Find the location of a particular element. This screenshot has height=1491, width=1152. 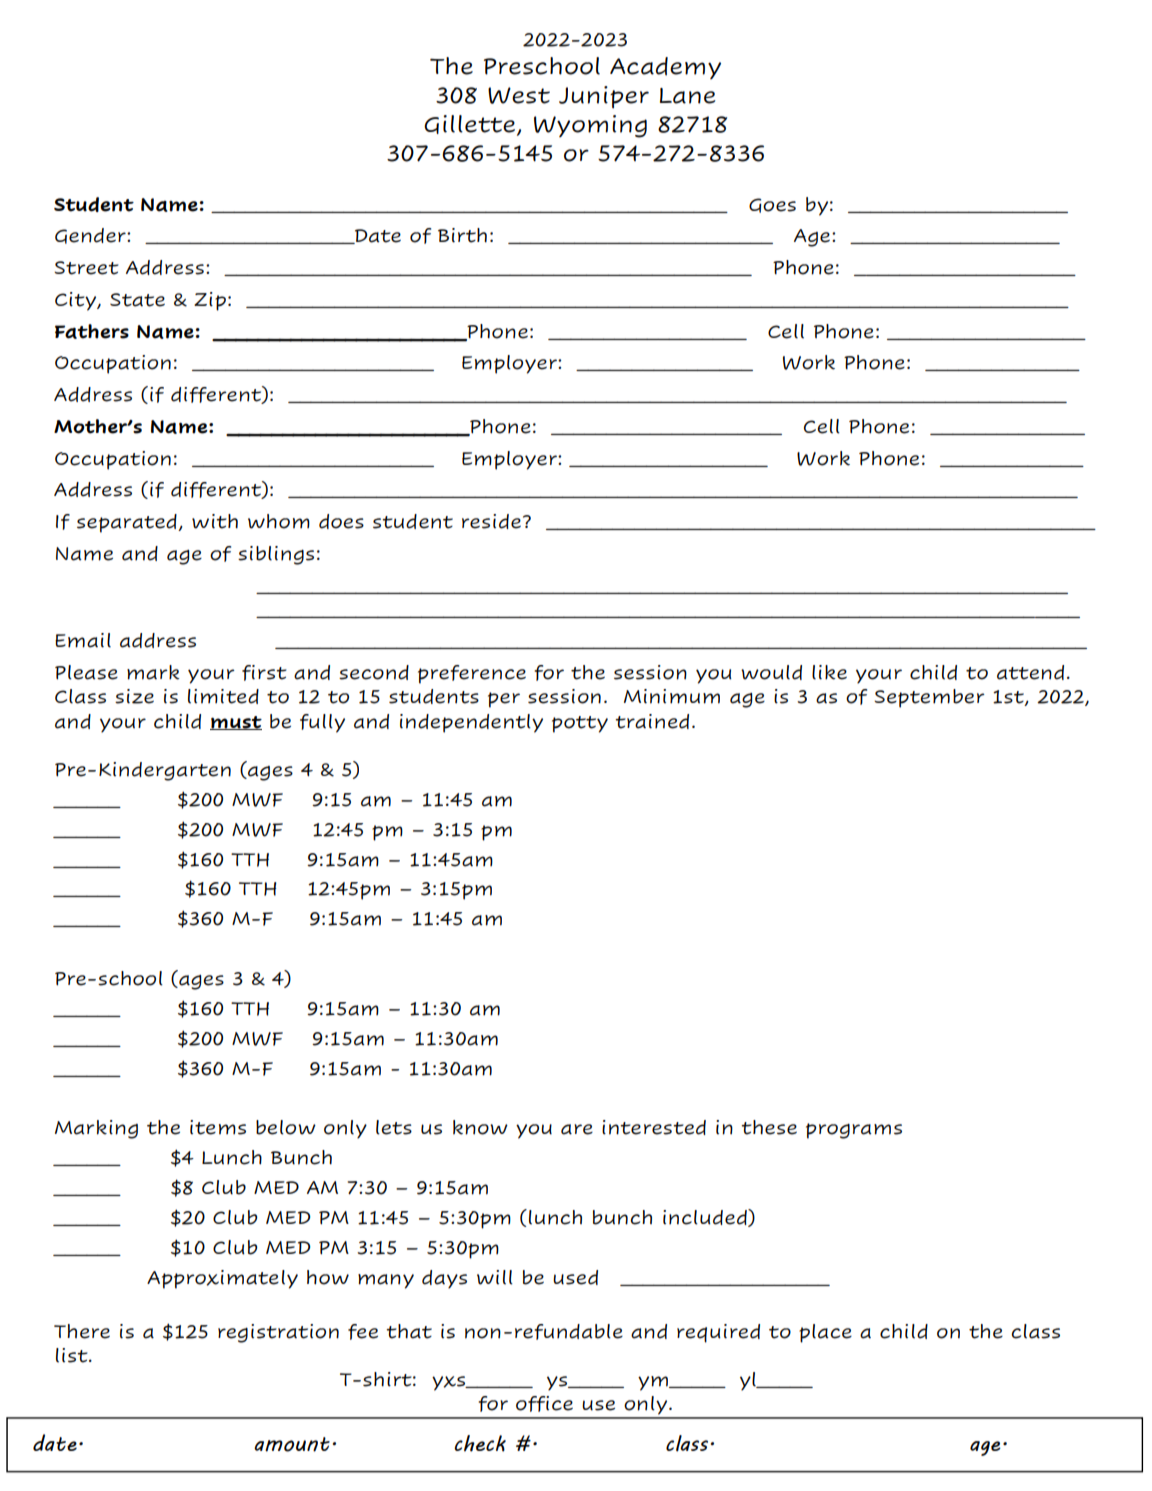

West is located at coordinates (519, 95).
